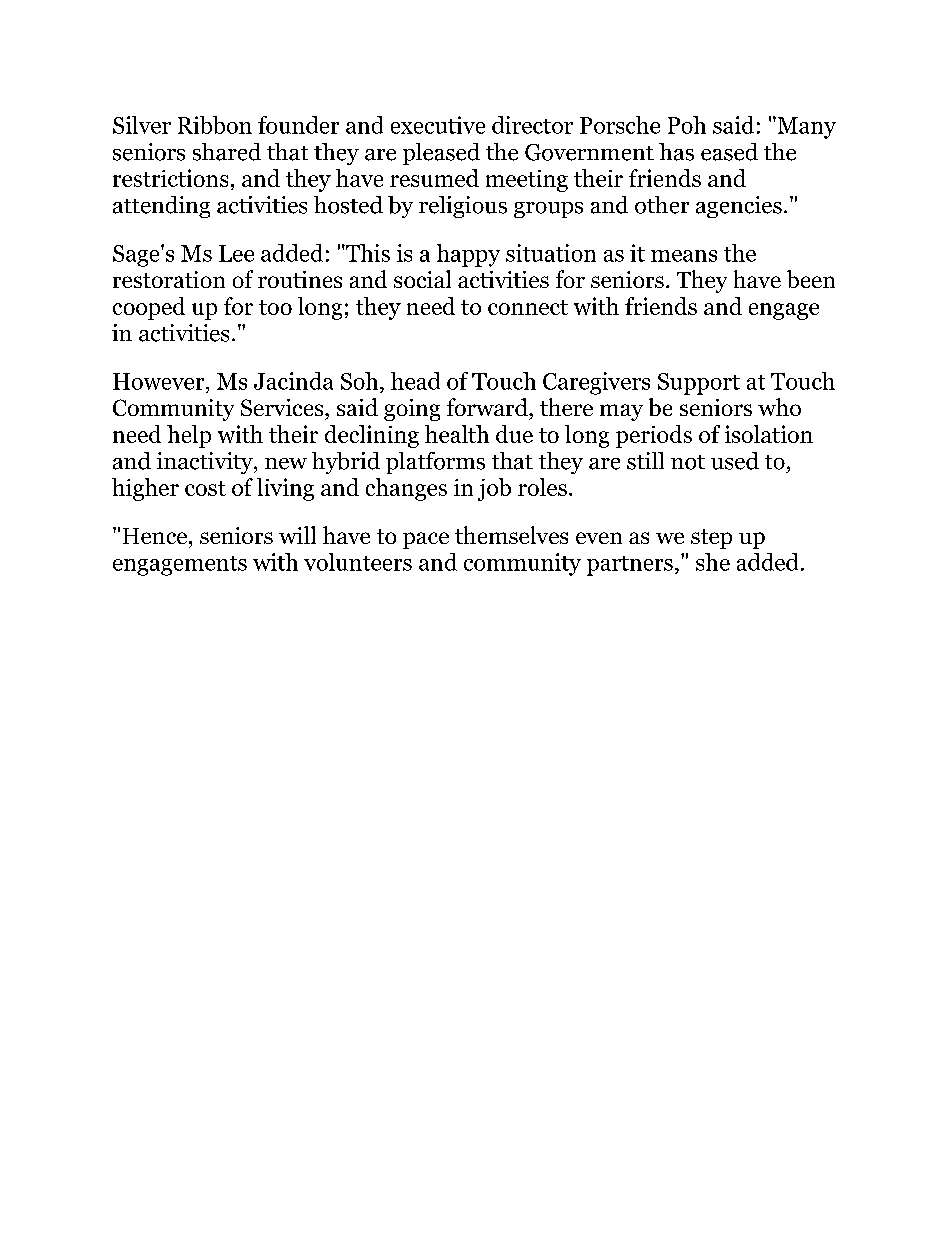 The width and height of the page is (952, 1233). I want to click on she, so click(713, 562).
